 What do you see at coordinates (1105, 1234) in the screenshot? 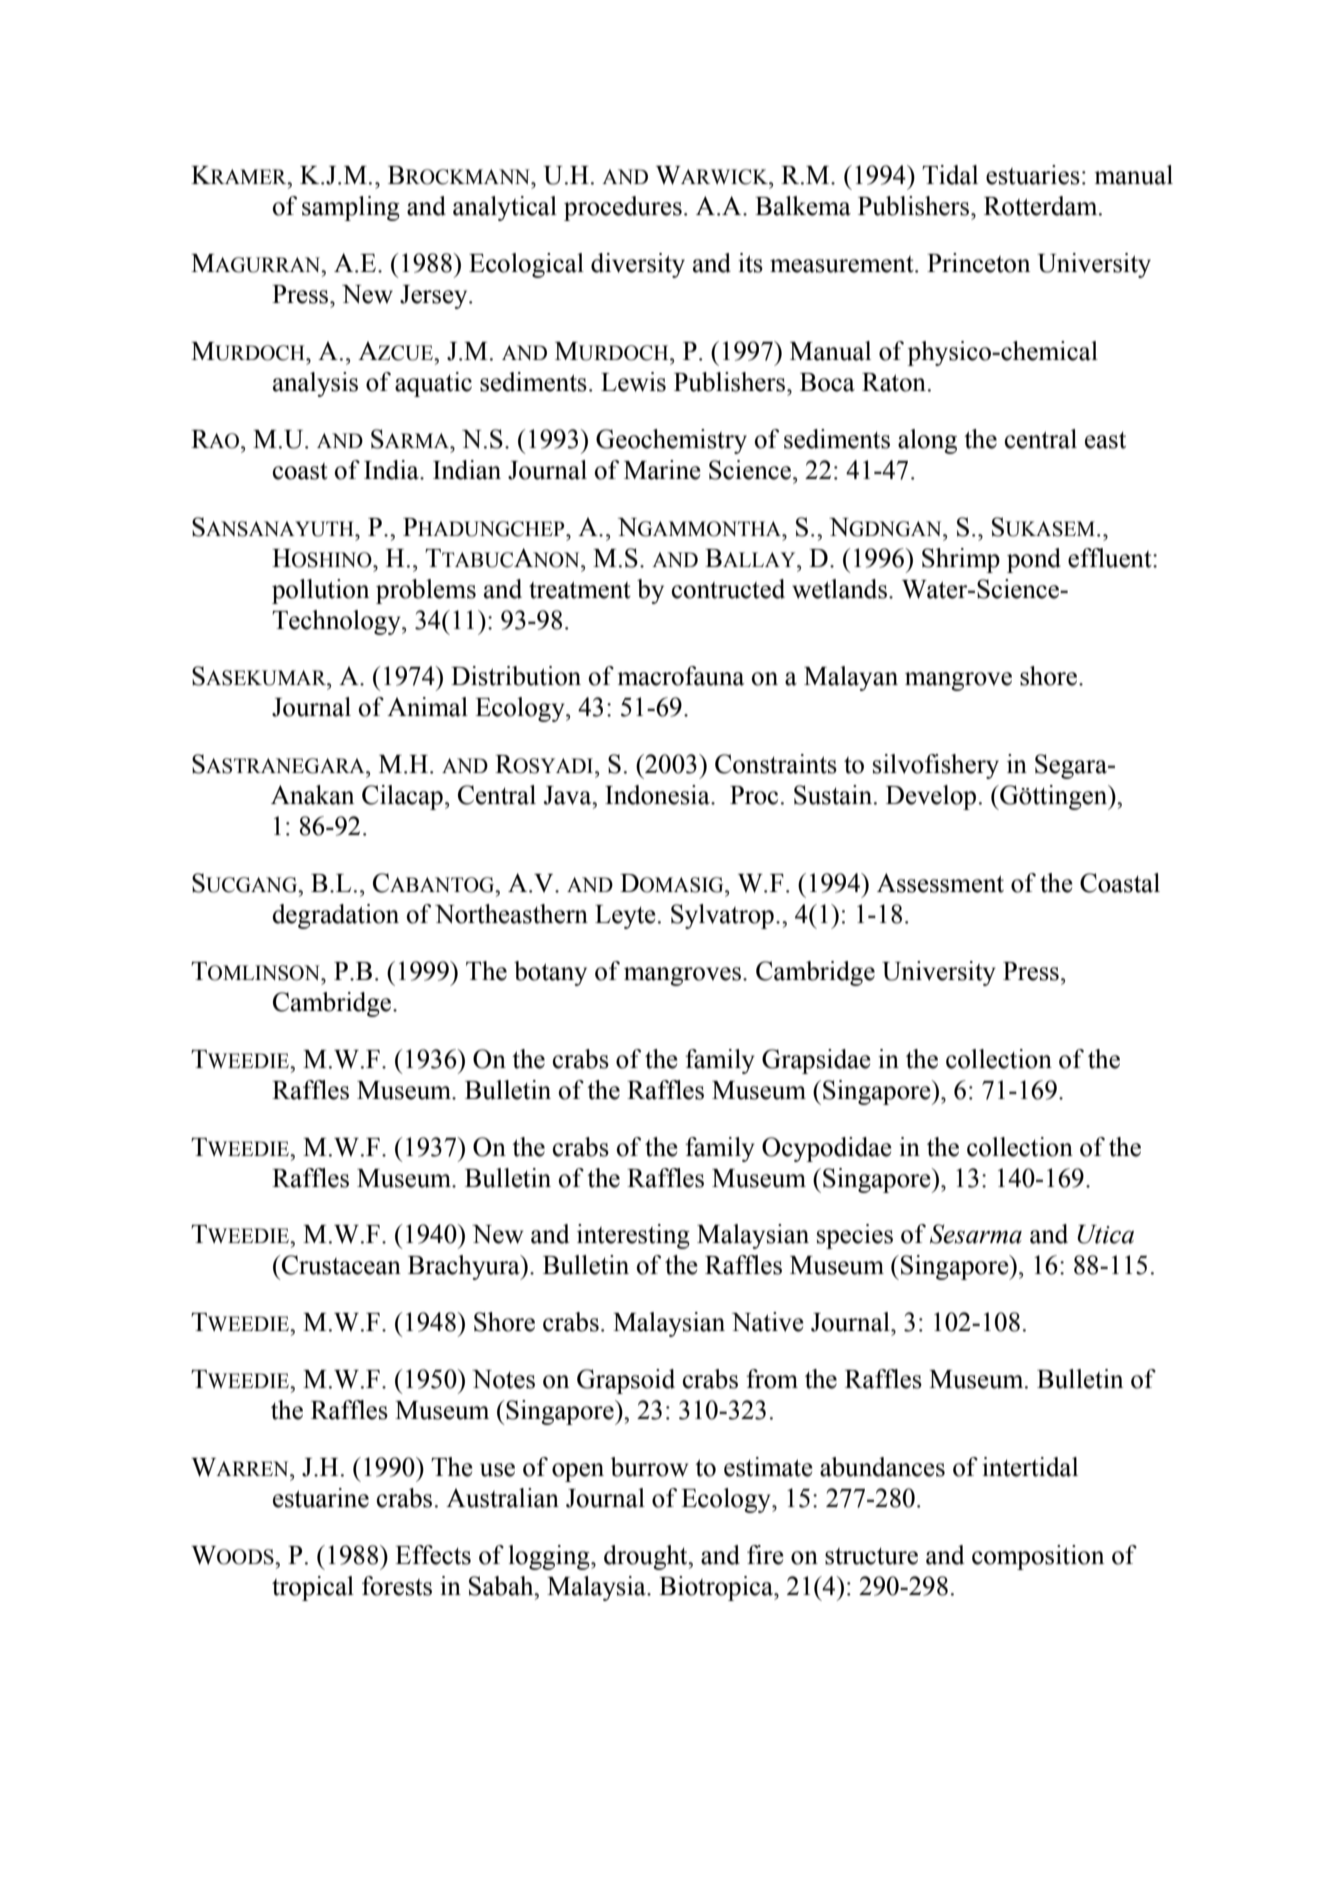
I see `Utica` at bounding box center [1105, 1234].
